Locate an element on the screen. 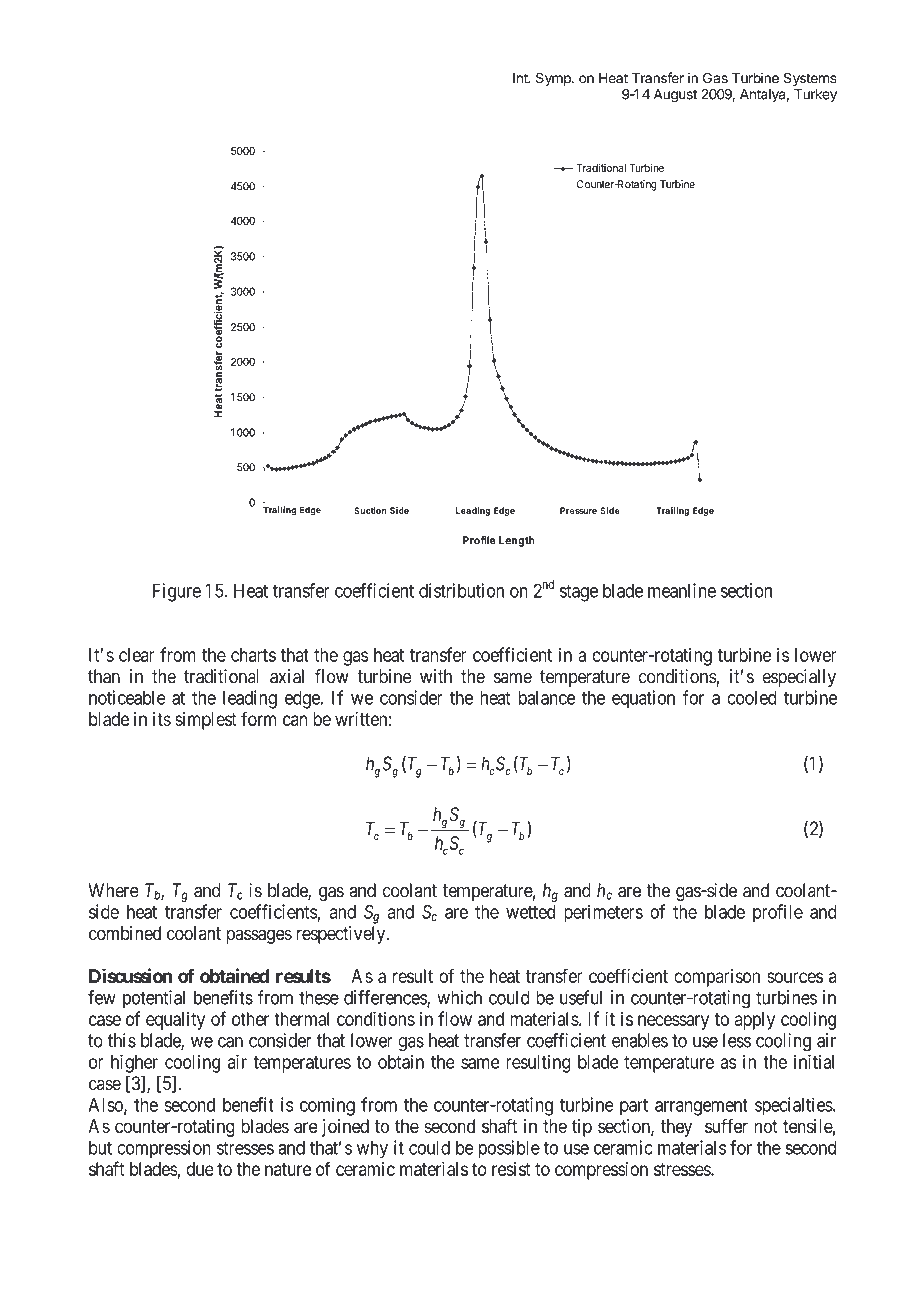  Turkey is located at coordinates (815, 96).
